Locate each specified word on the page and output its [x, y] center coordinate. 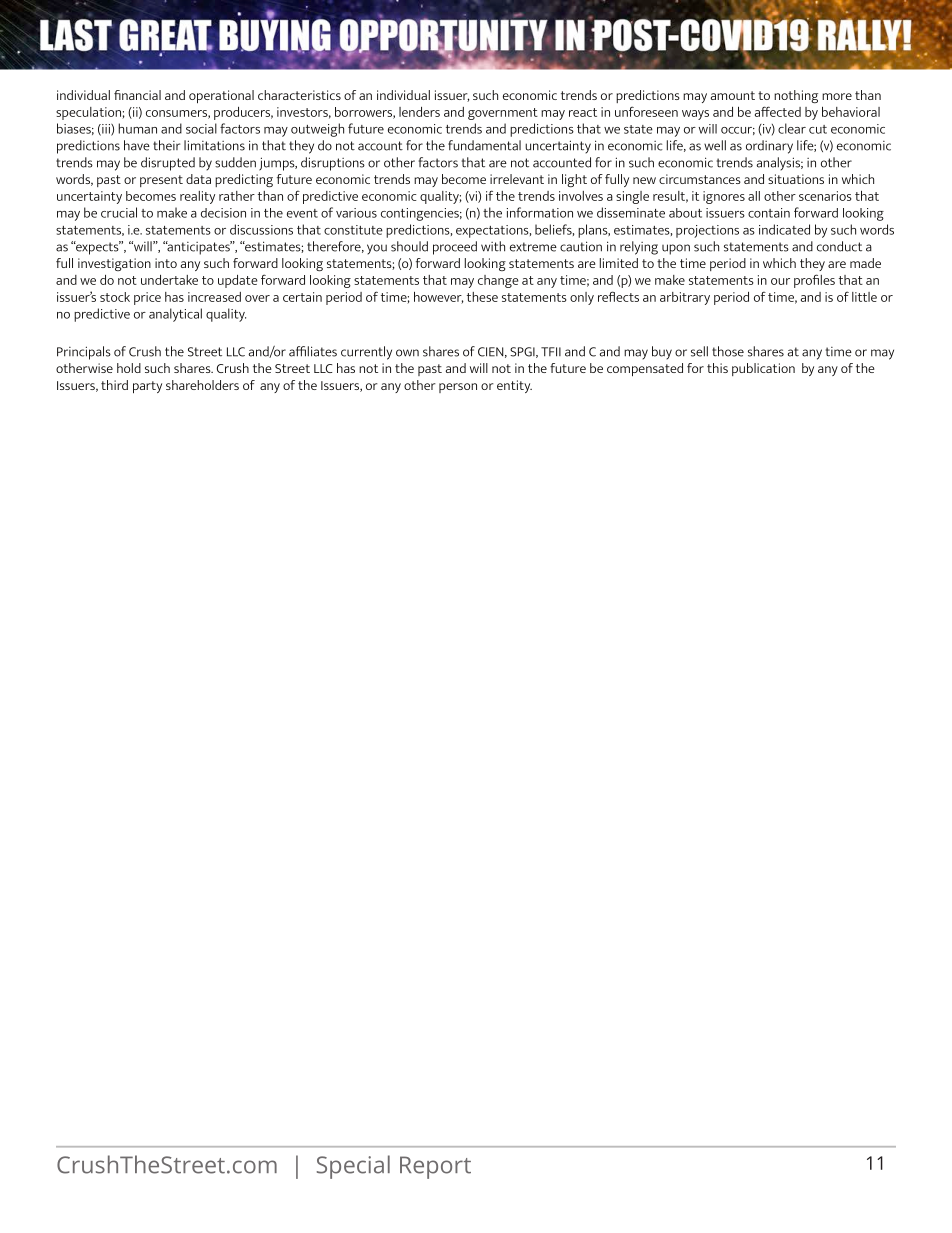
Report [435, 1167]
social [201, 128]
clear [792, 128]
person [458, 388]
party [147, 387]
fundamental [484, 145]
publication [763, 369]
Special [353, 1167]
